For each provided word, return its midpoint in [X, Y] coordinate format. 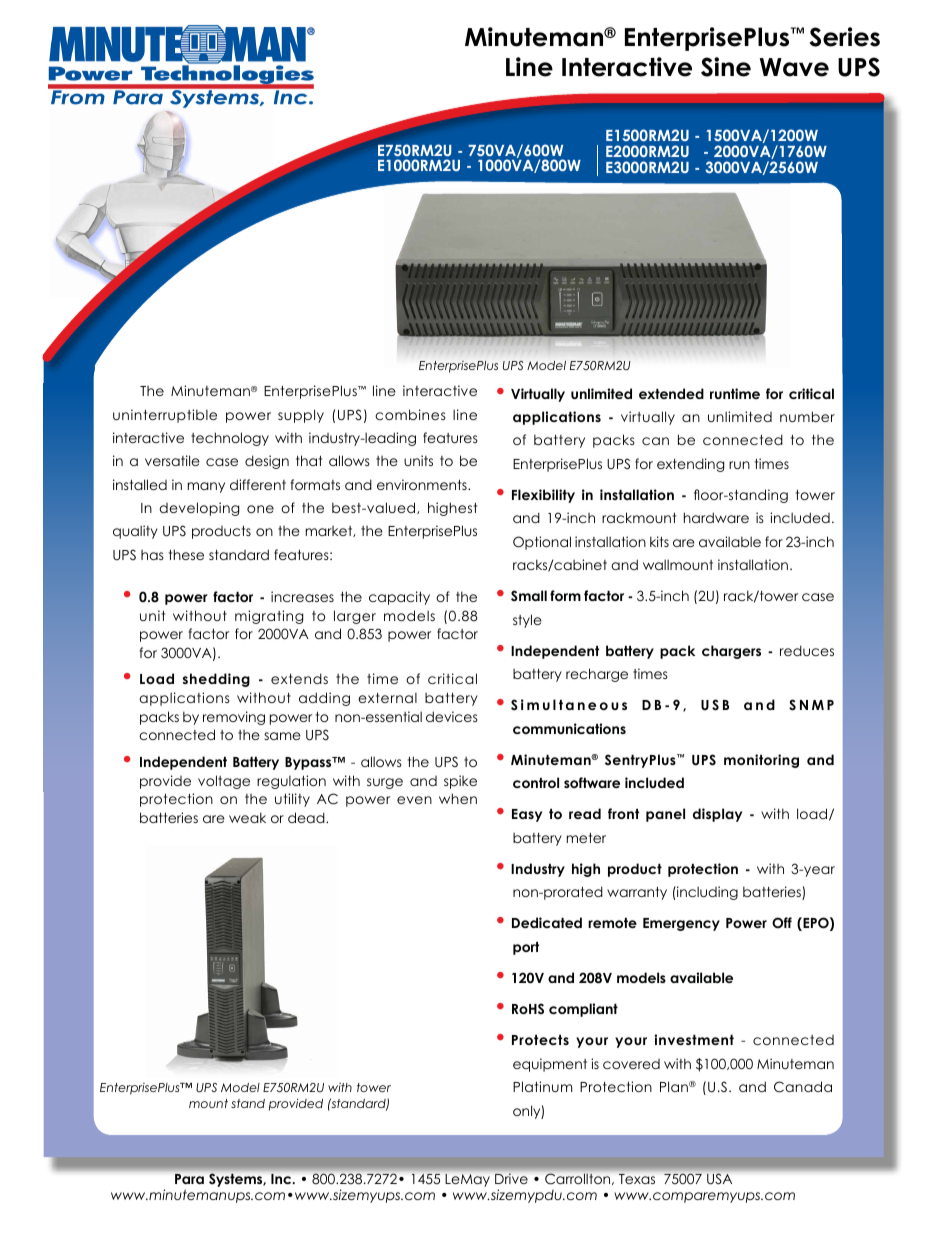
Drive [511, 1178]
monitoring [761, 761]
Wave [794, 67]
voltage [224, 782]
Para [189, 1179]
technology [230, 439]
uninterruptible [165, 416]
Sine [726, 67]
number [807, 416]
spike [460, 782]
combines [410, 414]
